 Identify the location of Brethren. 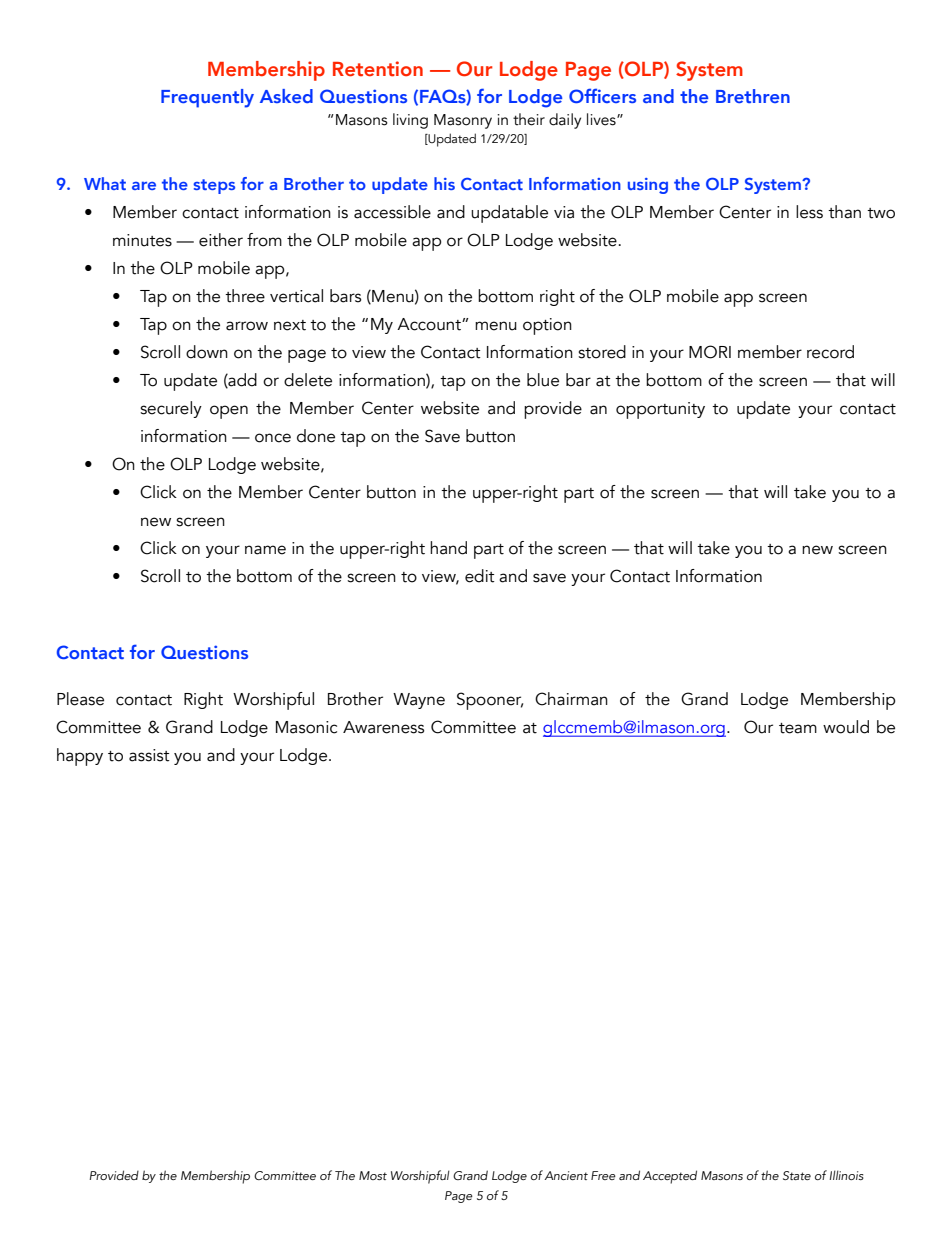
(753, 96).
